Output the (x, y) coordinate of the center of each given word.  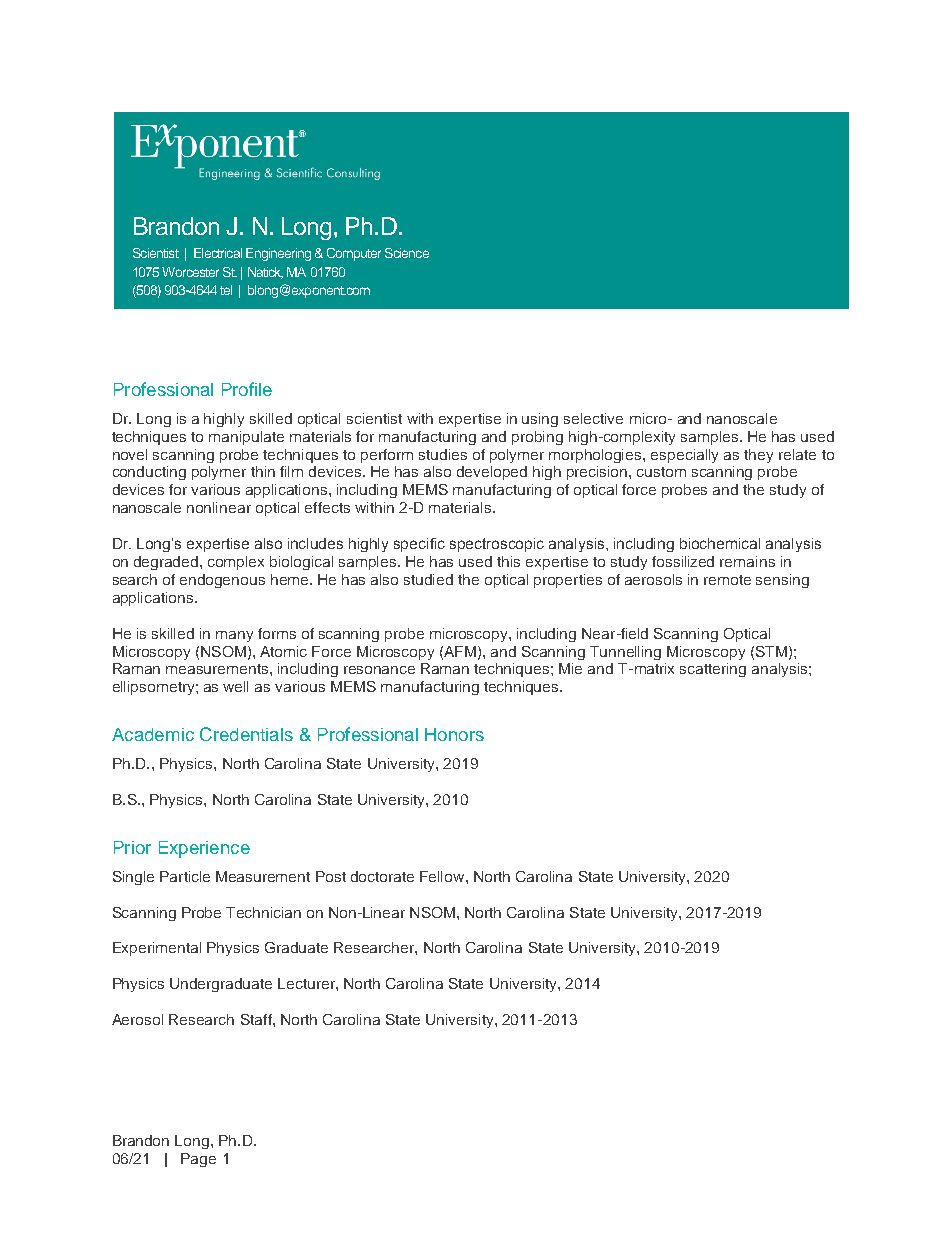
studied (428, 579)
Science (407, 253)
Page (198, 1160)
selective (593, 418)
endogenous (222, 581)
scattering (713, 670)
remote (727, 580)
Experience (204, 849)
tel (226, 290)
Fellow (443, 876)
